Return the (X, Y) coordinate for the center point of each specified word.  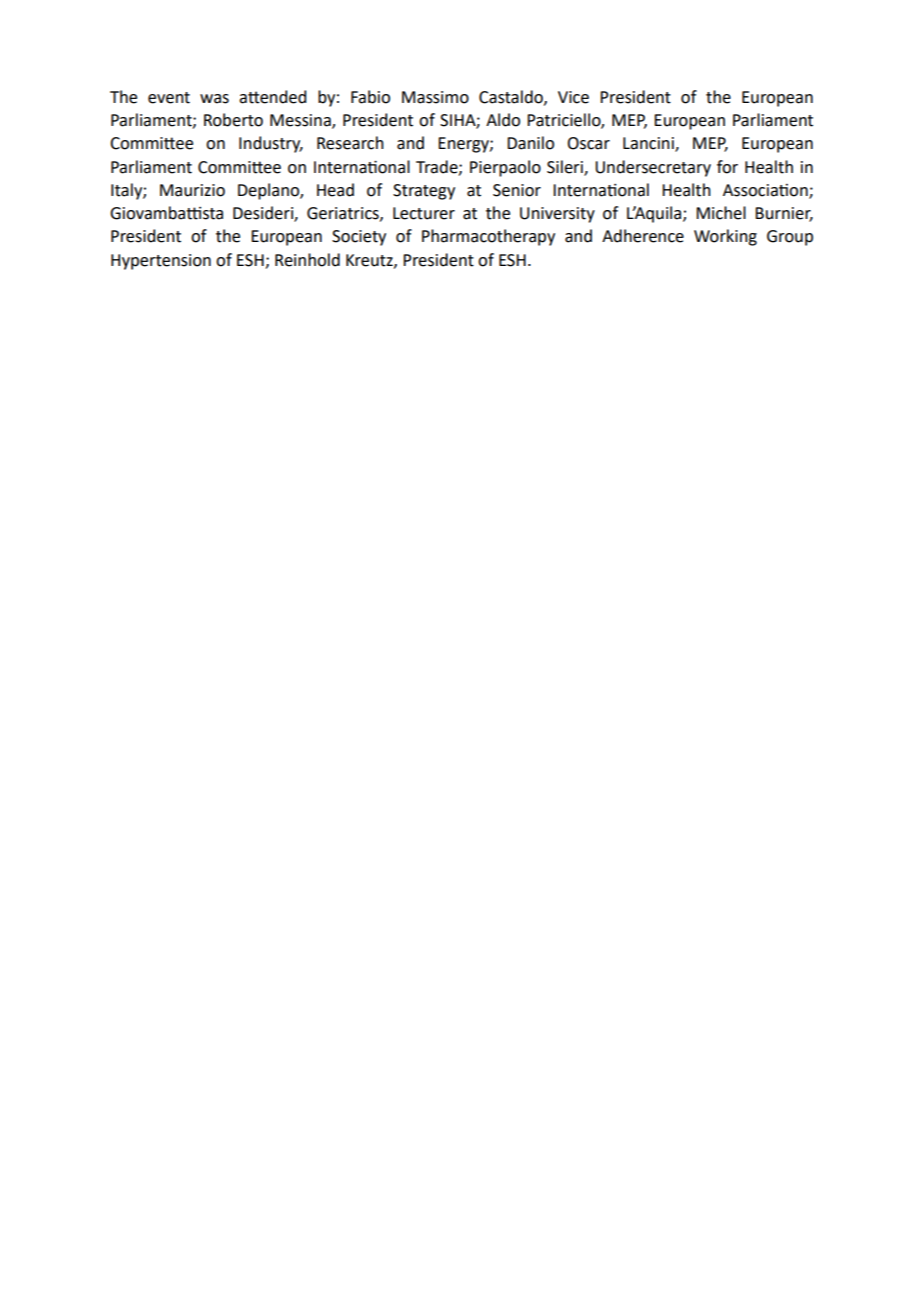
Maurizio (192, 190)
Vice (573, 97)
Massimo (435, 97)
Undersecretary (653, 168)
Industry (271, 144)
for (727, 167)
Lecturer (424, 213)
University (557, 215)
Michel (721, 213)
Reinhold (307, 260)
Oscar (588, 143)
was (214, 99)
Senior (517, 190)
